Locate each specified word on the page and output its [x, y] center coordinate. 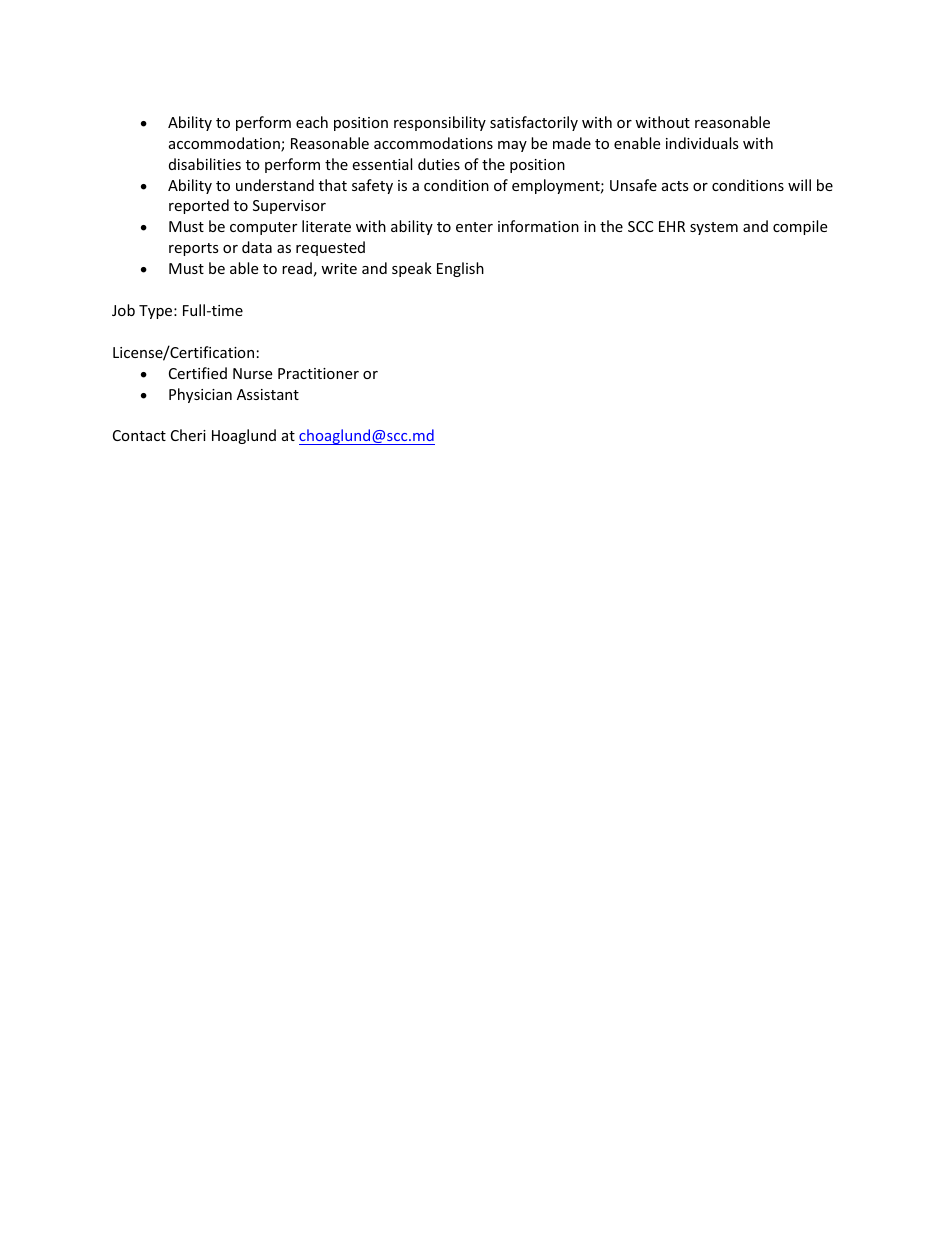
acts [675, 186]
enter [474, 227]
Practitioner [318, 373]
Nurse [252, 373]
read [297, 268]
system [714, 228]
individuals [702, 143]
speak [412, 269]
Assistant [268, 394]
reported [199, 206]
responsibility [440, 123]
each [312, 122]
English [460, 269]
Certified [198, 373]
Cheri [188, 435]
